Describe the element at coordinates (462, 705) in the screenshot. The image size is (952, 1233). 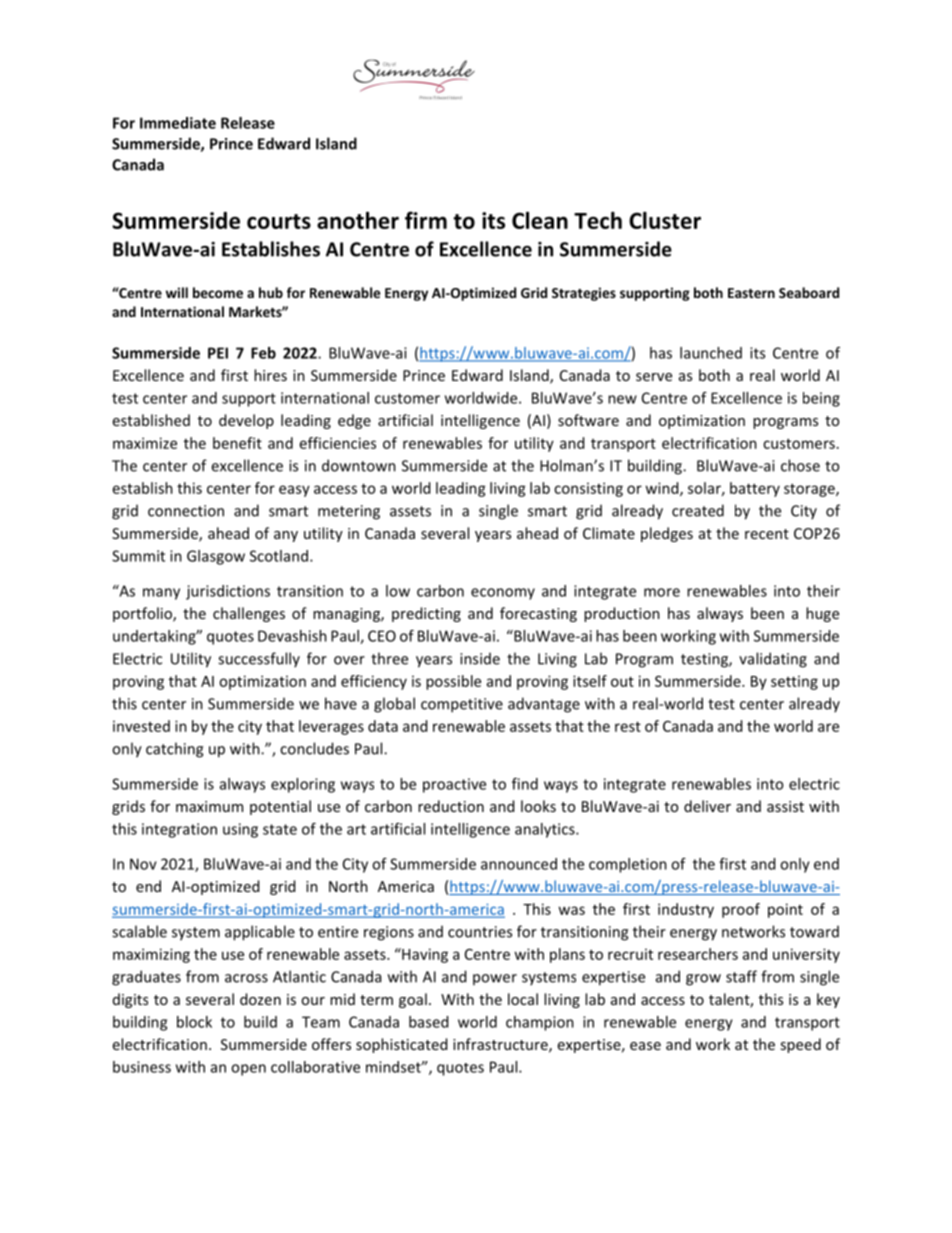
I see `competitive` at that location.
